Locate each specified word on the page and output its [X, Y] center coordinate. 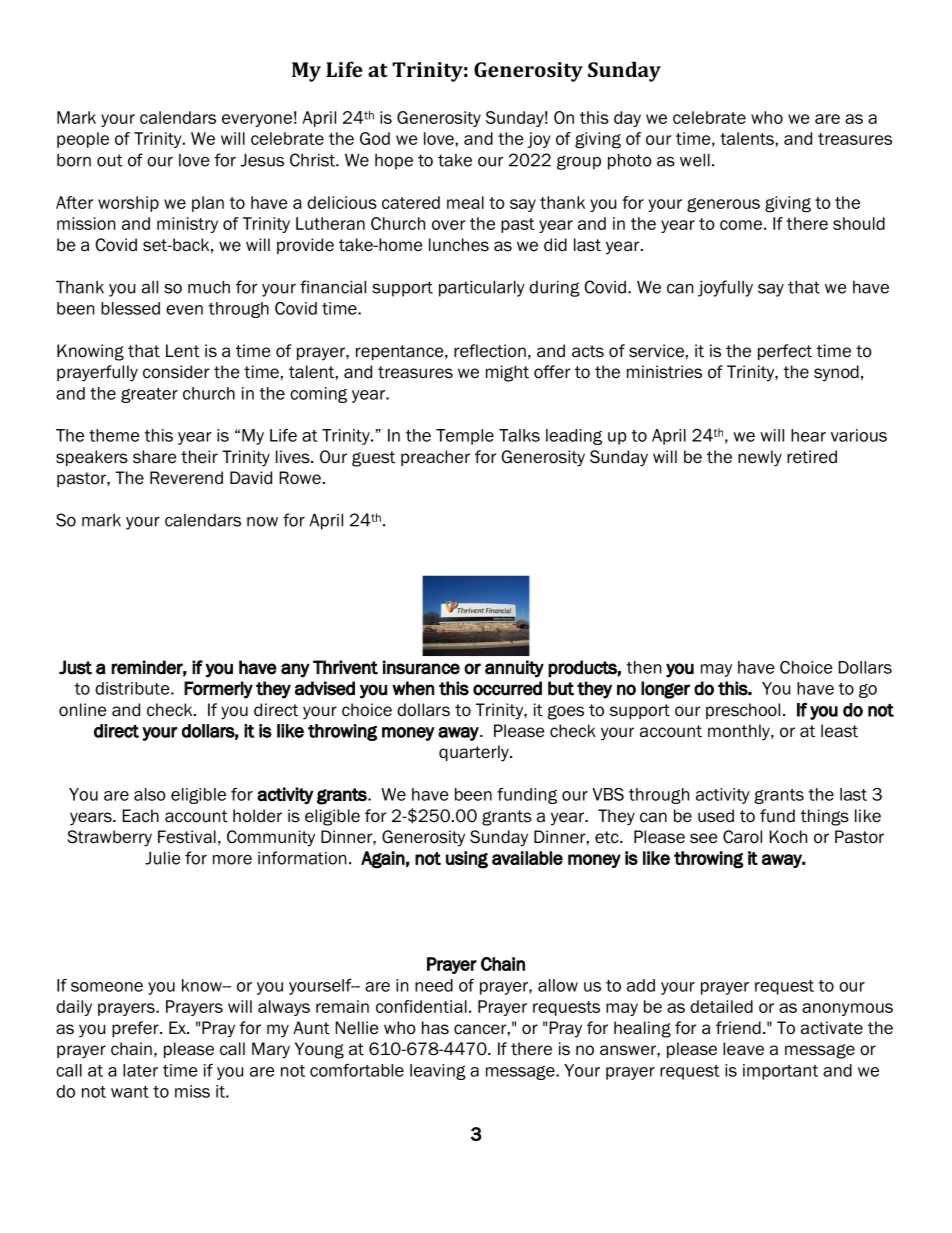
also [150, 794]
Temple [465, 437]
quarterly [475, 753]
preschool [743, 711]
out [110, 160]
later [140, 1070]
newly [760, 458]
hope [394, 162]
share [154, 457]
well [695, 160]
